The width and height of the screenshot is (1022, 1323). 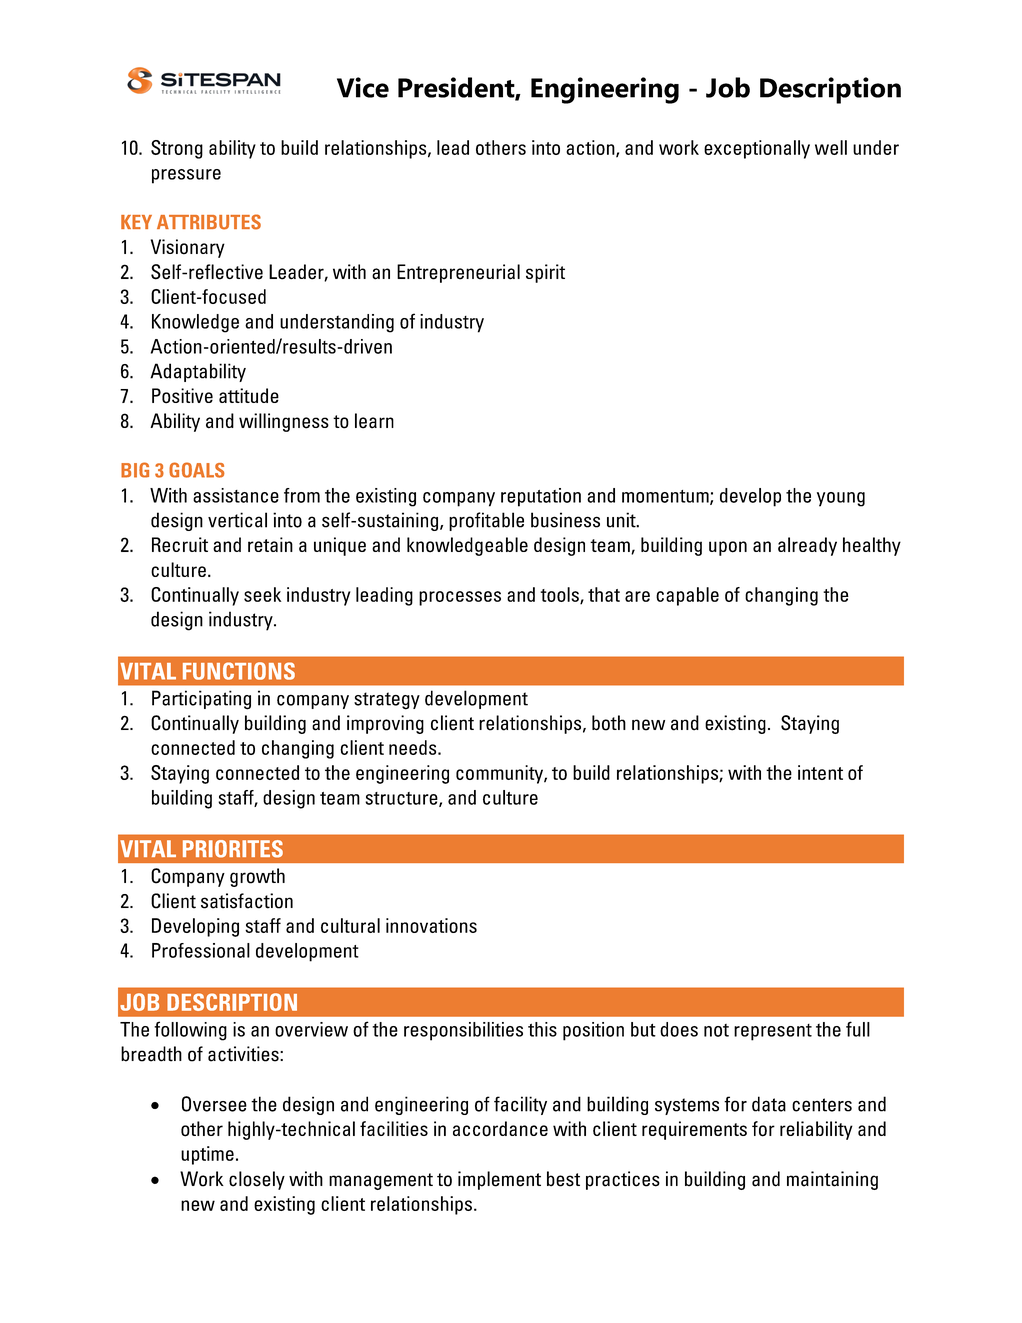 What do you see at coordinates (237, 520) in the screenshot?
I see `vertical` at bounding box center [237, 520].
